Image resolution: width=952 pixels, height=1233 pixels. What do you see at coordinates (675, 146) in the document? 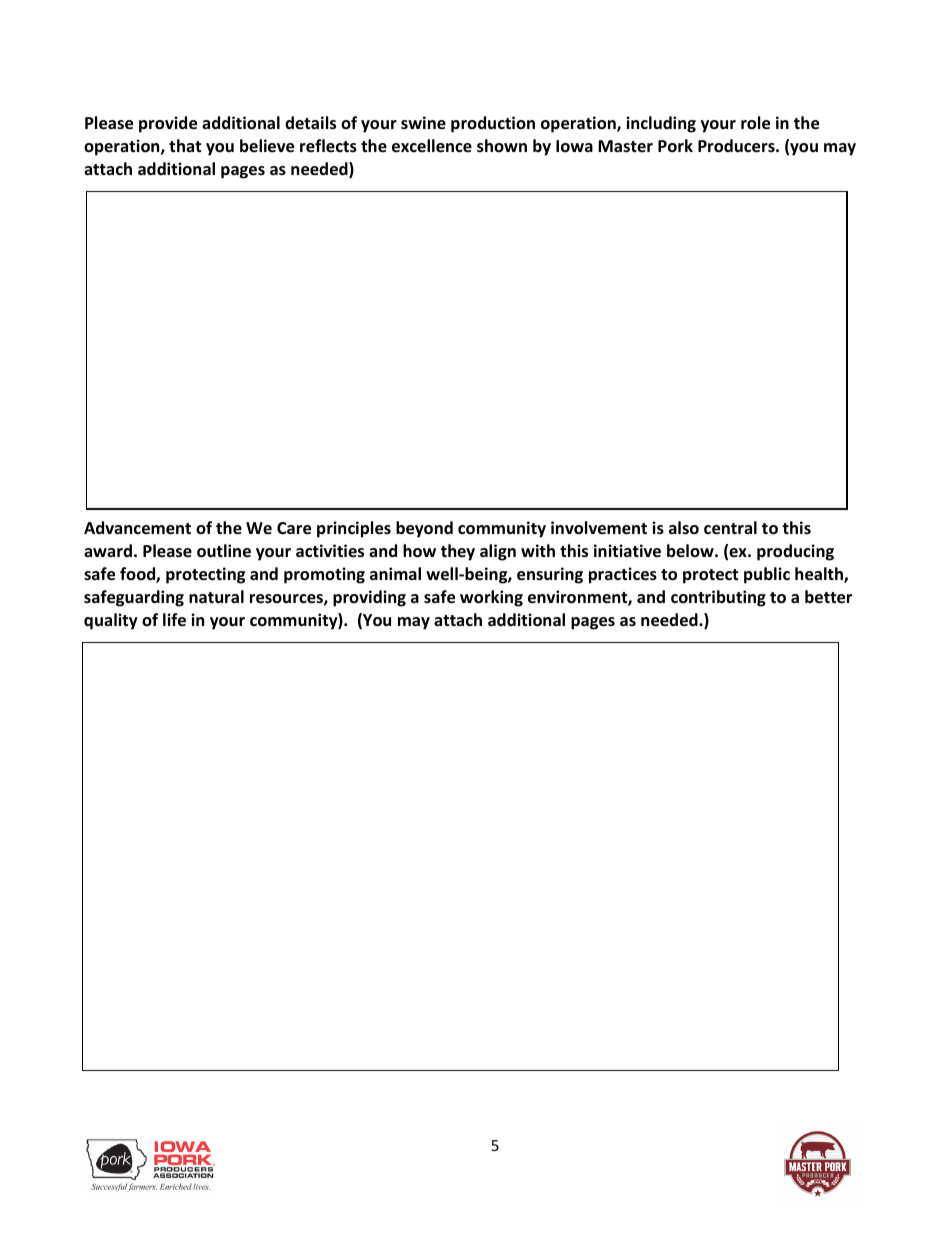
I see `Pork` at bounding box center [675, 146].
